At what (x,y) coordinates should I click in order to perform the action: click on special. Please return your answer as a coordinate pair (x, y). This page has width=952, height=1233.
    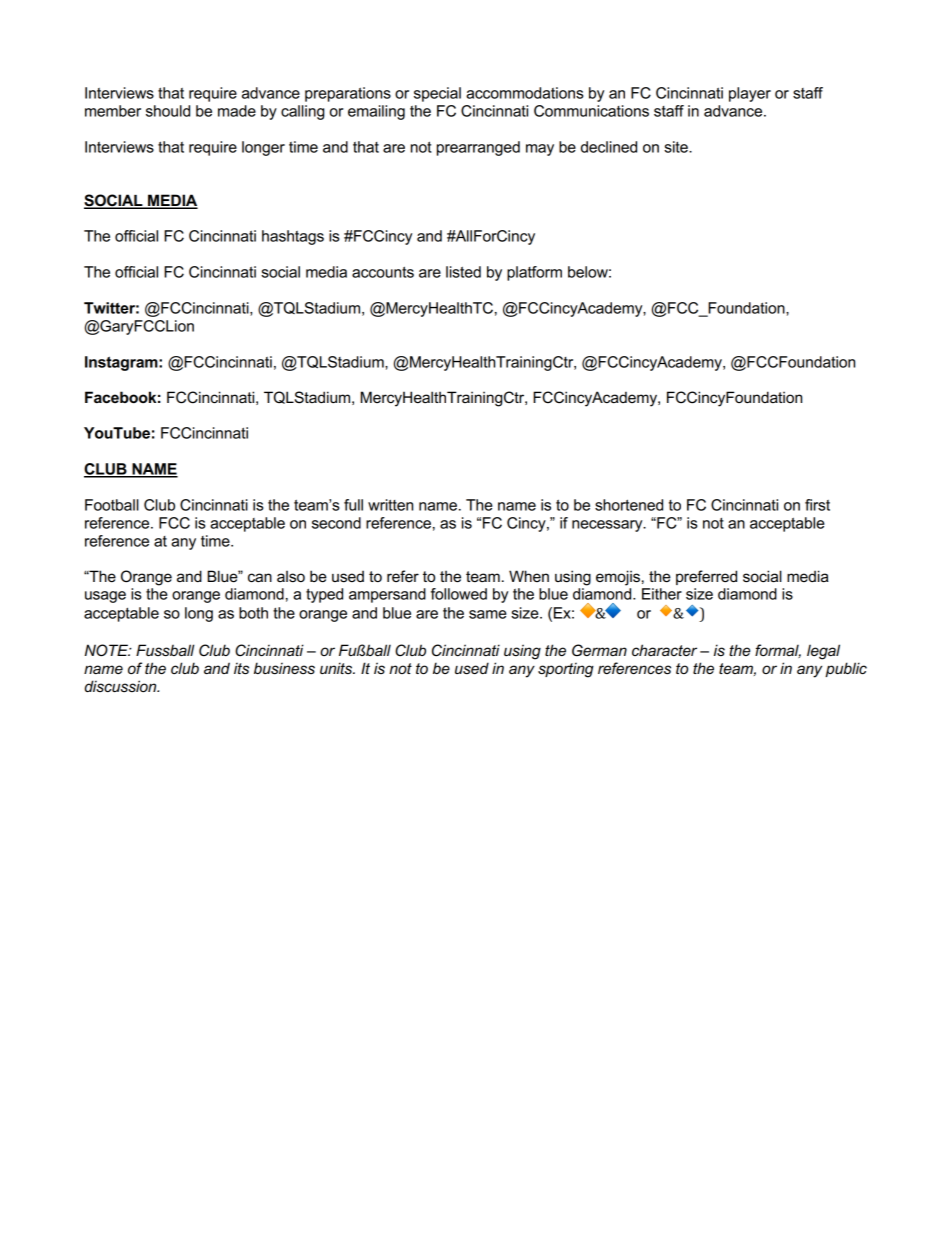
    Looking at the image, I should click on (437, 94).
